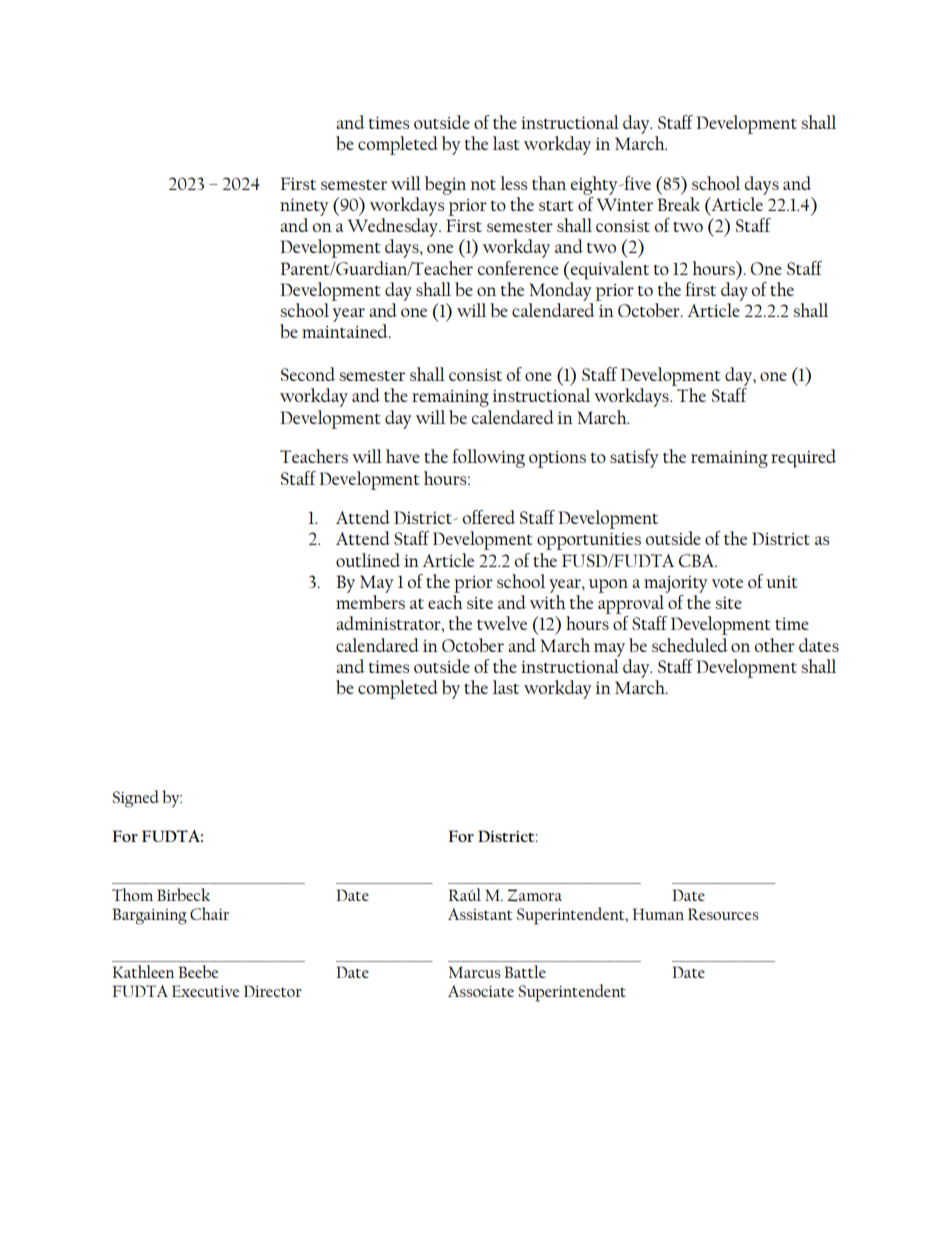  I want to click on twelve, so click(502, 623).
